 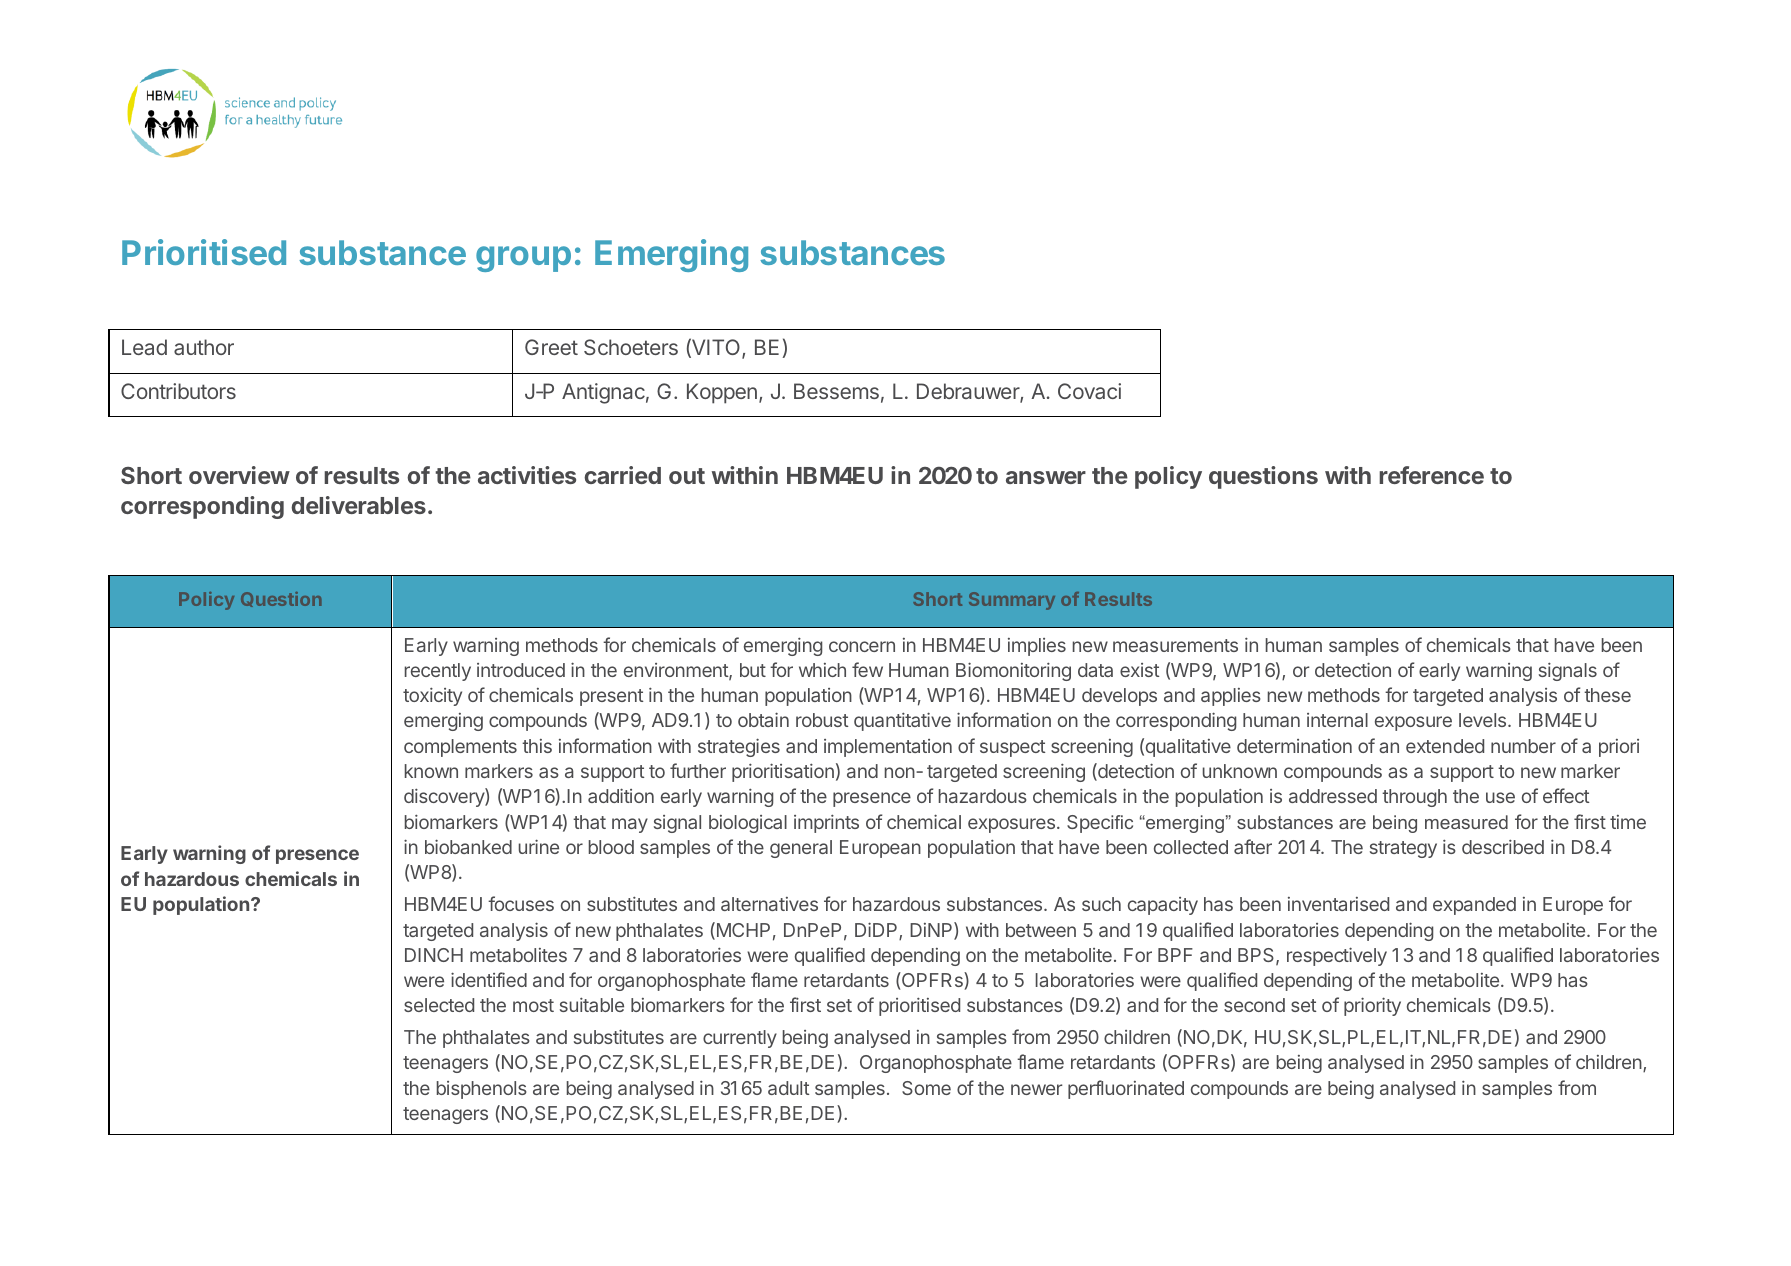 What do you see at coordinates (523, 259) in the document?
I see `group` at bounding box center [523, 259].
